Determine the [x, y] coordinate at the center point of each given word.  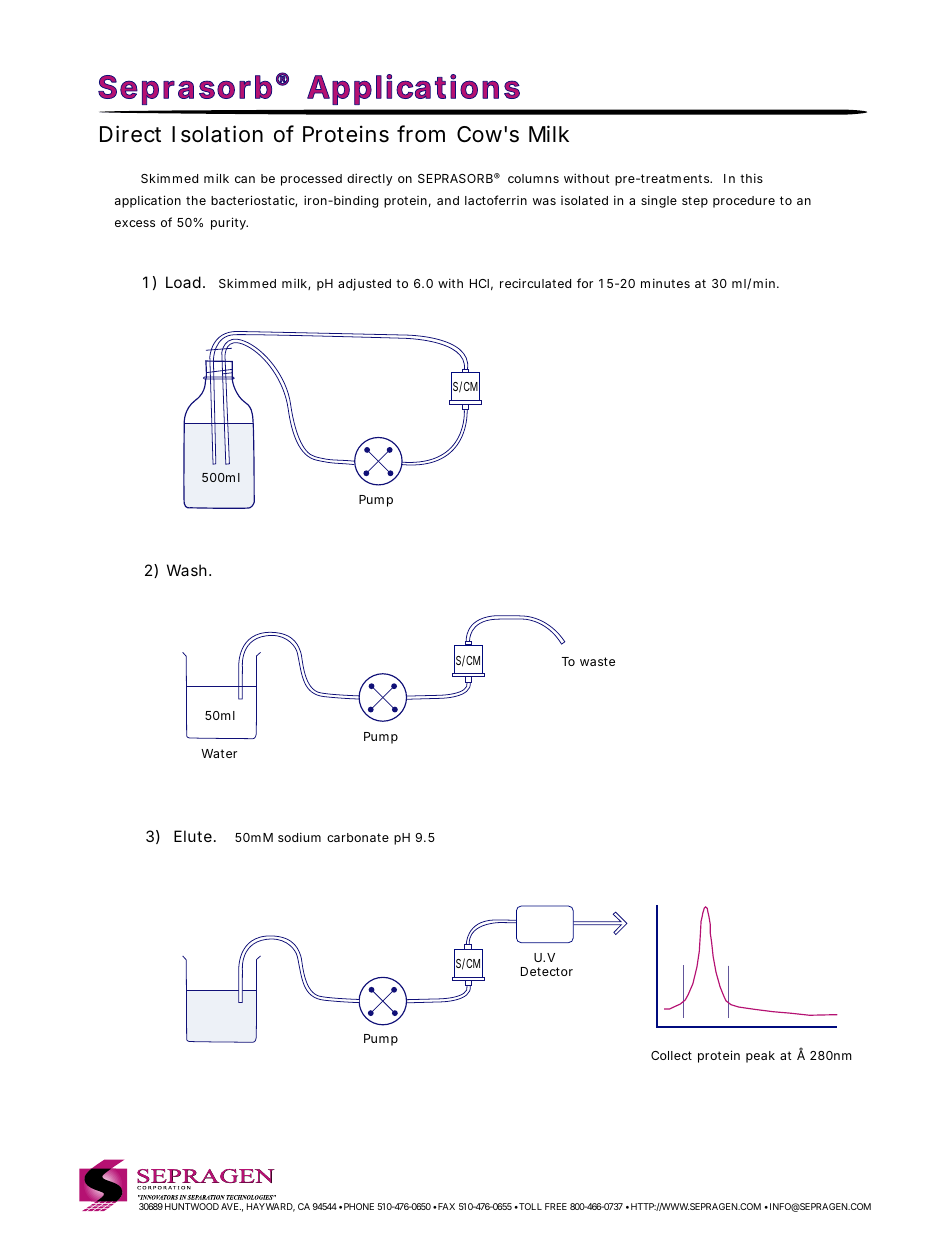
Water [219, 753]
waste [597, 661]
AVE [231, 1206]
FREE [556, 1206]
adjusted [364, 284]
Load [185, 282]
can [245, 179]
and [448, 200]
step [695, 202]
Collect [671, 1055]
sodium [299, 837]
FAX [445, 1206]
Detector [547, 971]
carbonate [358, 837]
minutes [665, 283]
